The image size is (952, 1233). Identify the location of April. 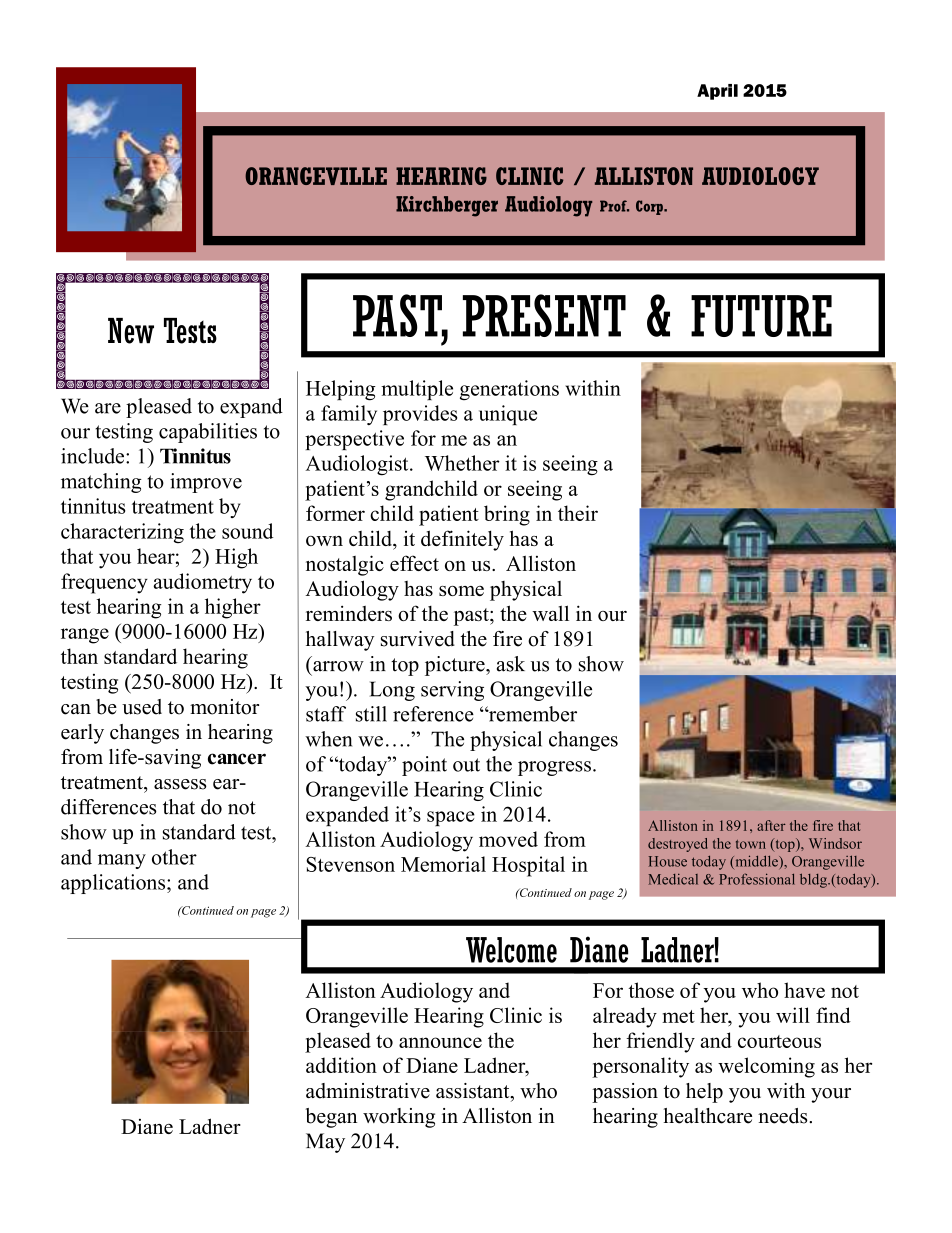
(717, 92).
